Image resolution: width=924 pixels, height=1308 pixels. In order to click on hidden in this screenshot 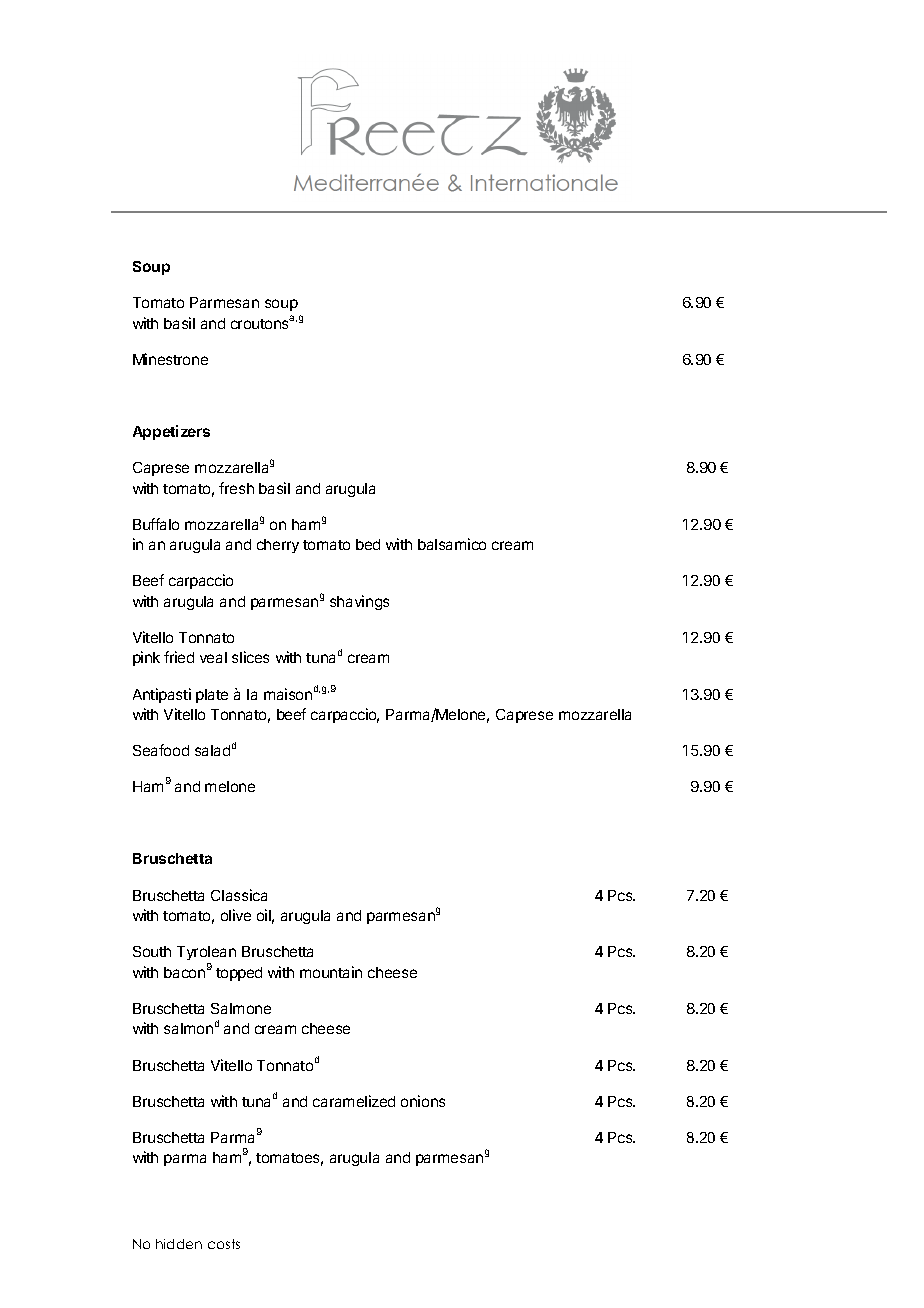, I will do `click(179, 1244)`.
